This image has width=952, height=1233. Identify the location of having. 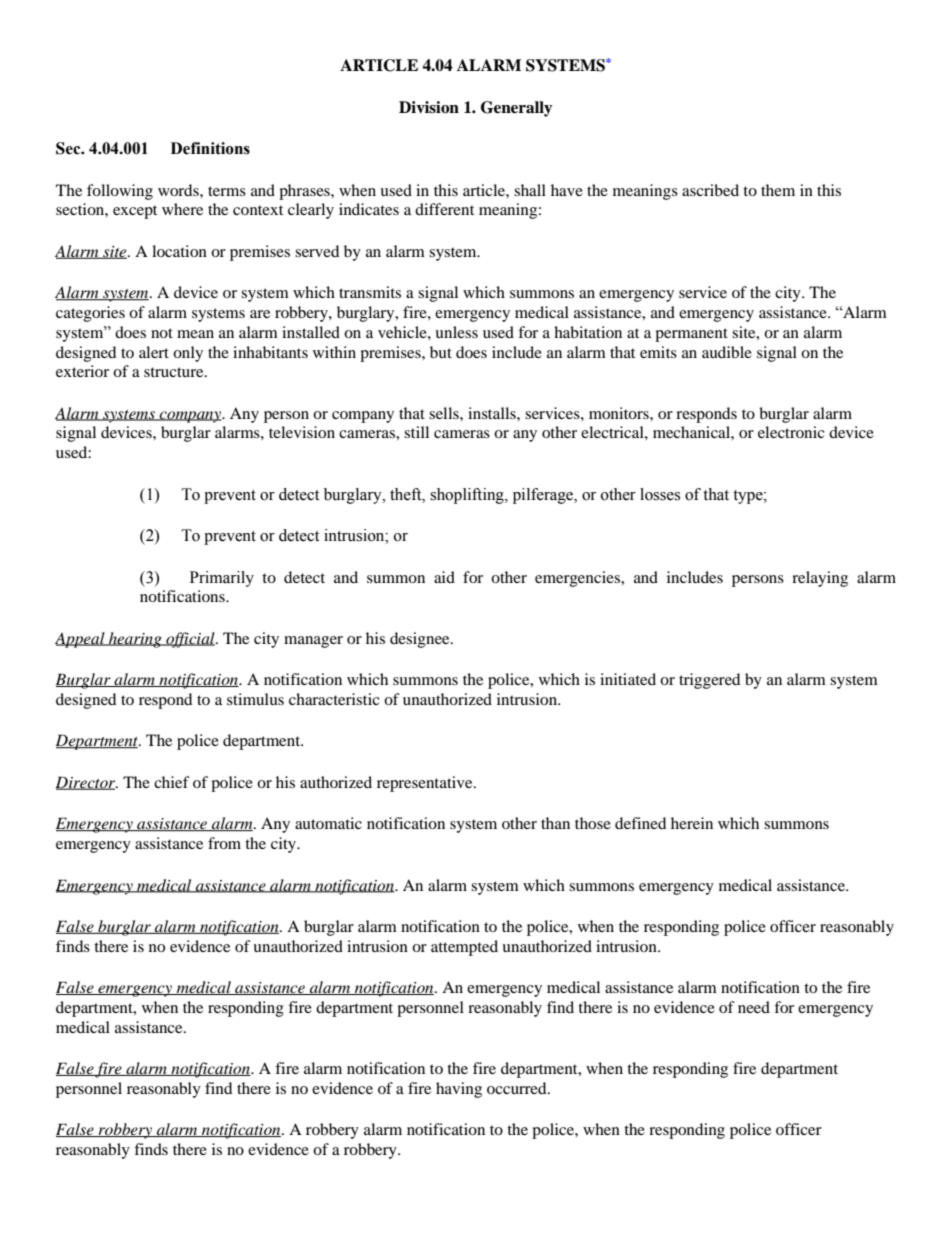
(459, 1090).
